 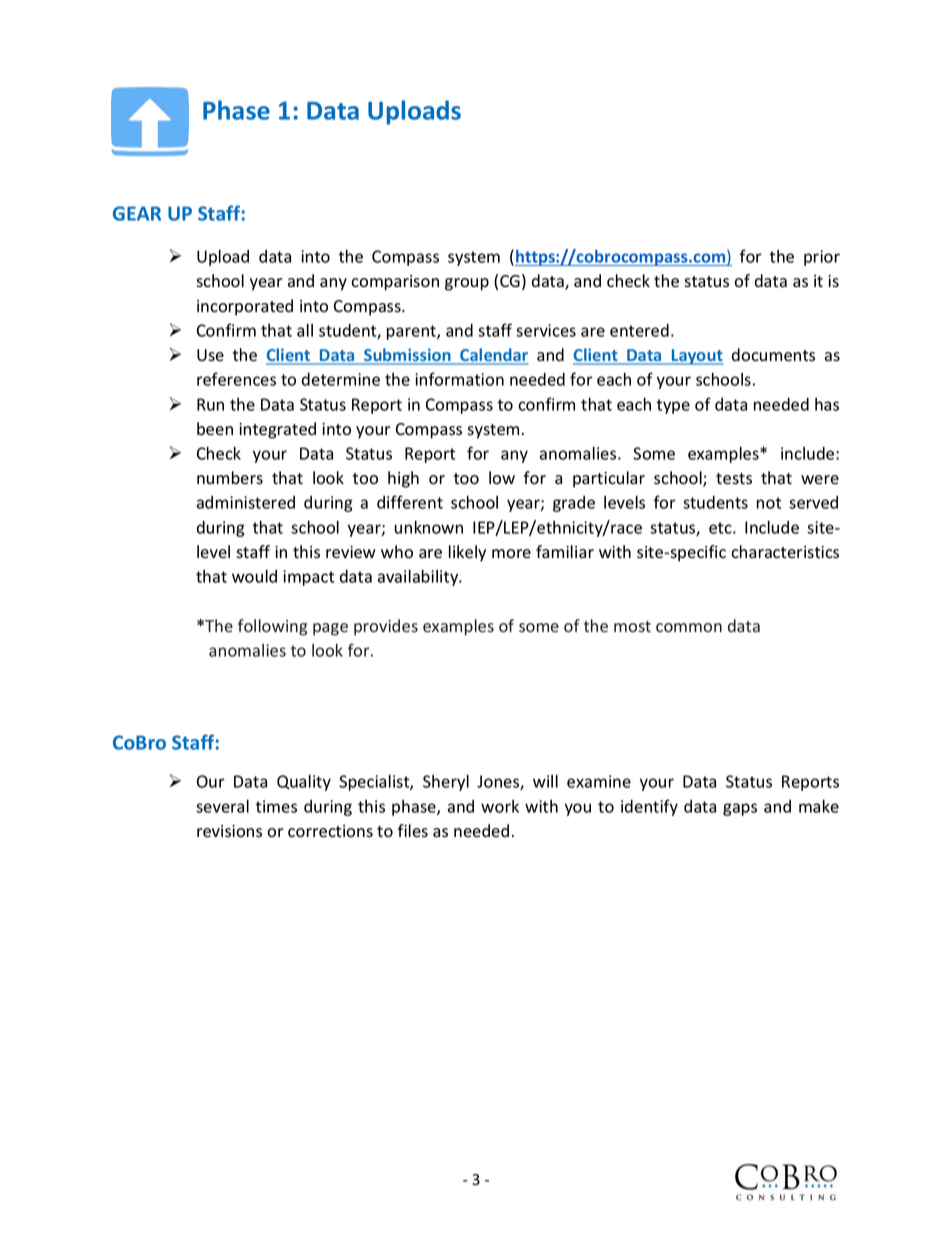 I want to click on gaps, so click(x=740, y=809).
